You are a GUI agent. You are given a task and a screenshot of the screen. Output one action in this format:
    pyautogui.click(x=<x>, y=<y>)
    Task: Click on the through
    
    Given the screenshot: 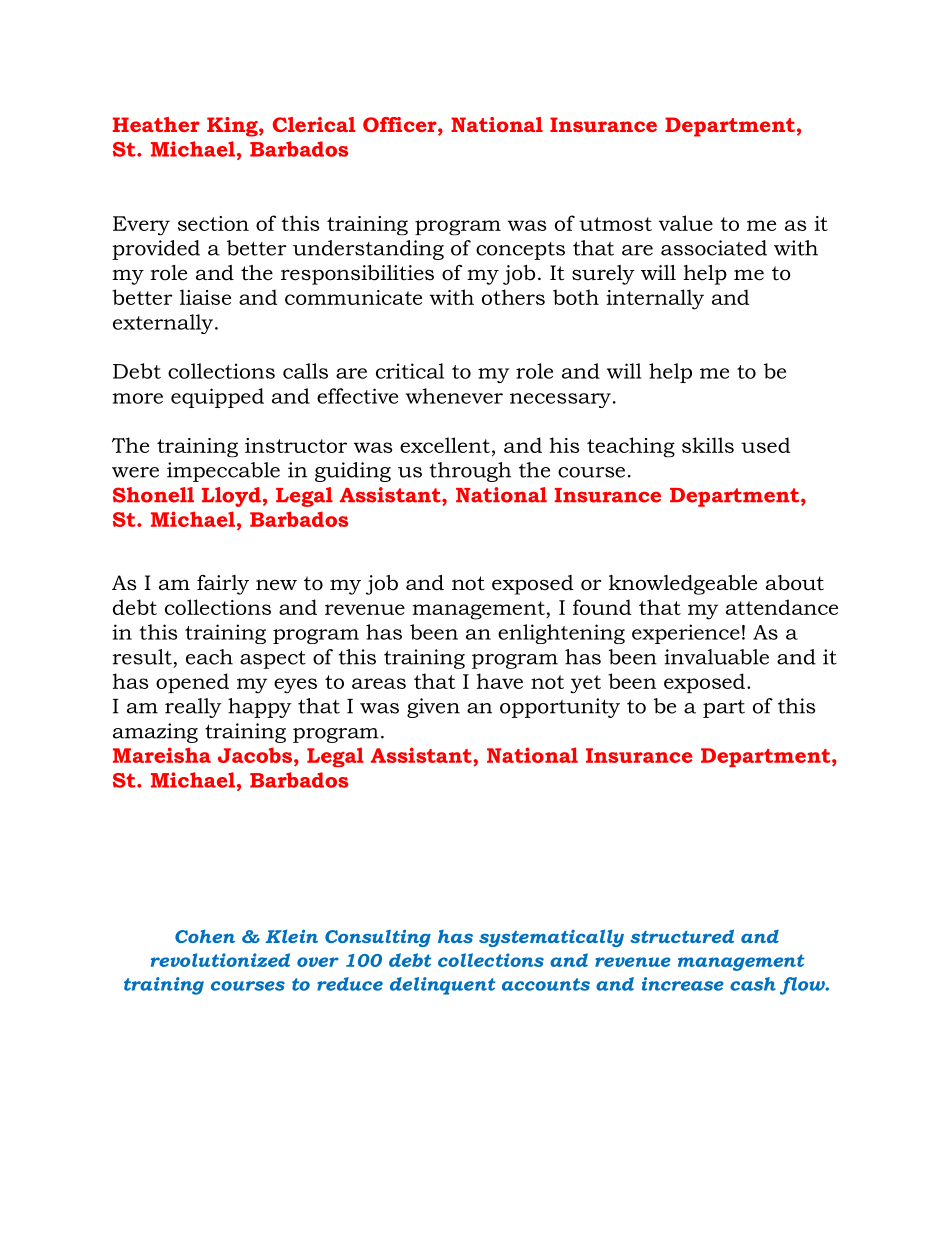 What is the action you would take?
    pyautogui.click(x=470, y=472)
